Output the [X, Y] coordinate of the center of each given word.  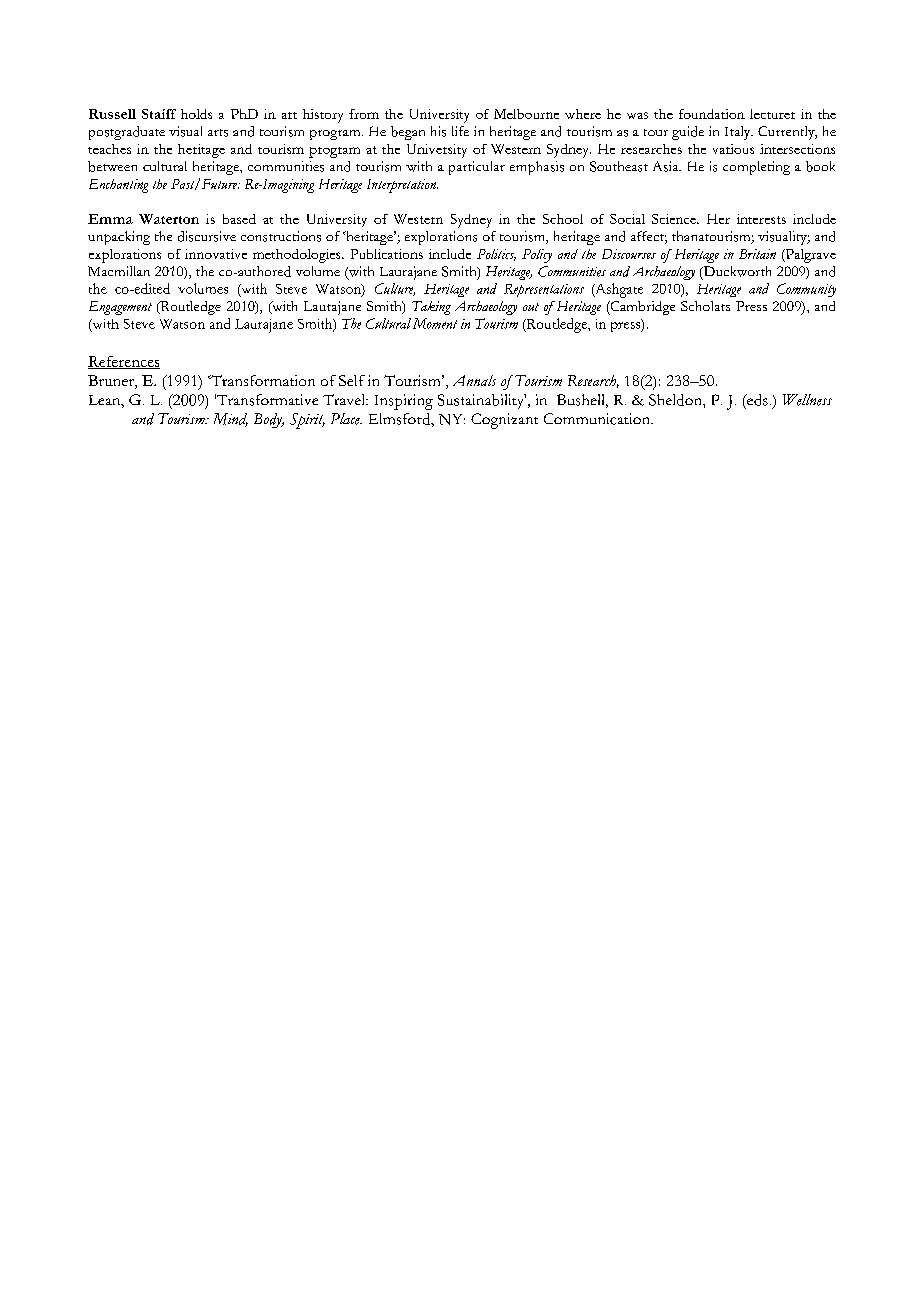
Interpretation [402, 186]
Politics [496, 255]
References [124, 362]
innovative [216, 254]
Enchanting [118, 186]
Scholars [705, 306]
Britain [757, 254]
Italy [739, 133]
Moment [435, 323]
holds [196, 114]
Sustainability [482, 401]
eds [756, 400]
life [460, 131]
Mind [231, 420]
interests [761, 219]
